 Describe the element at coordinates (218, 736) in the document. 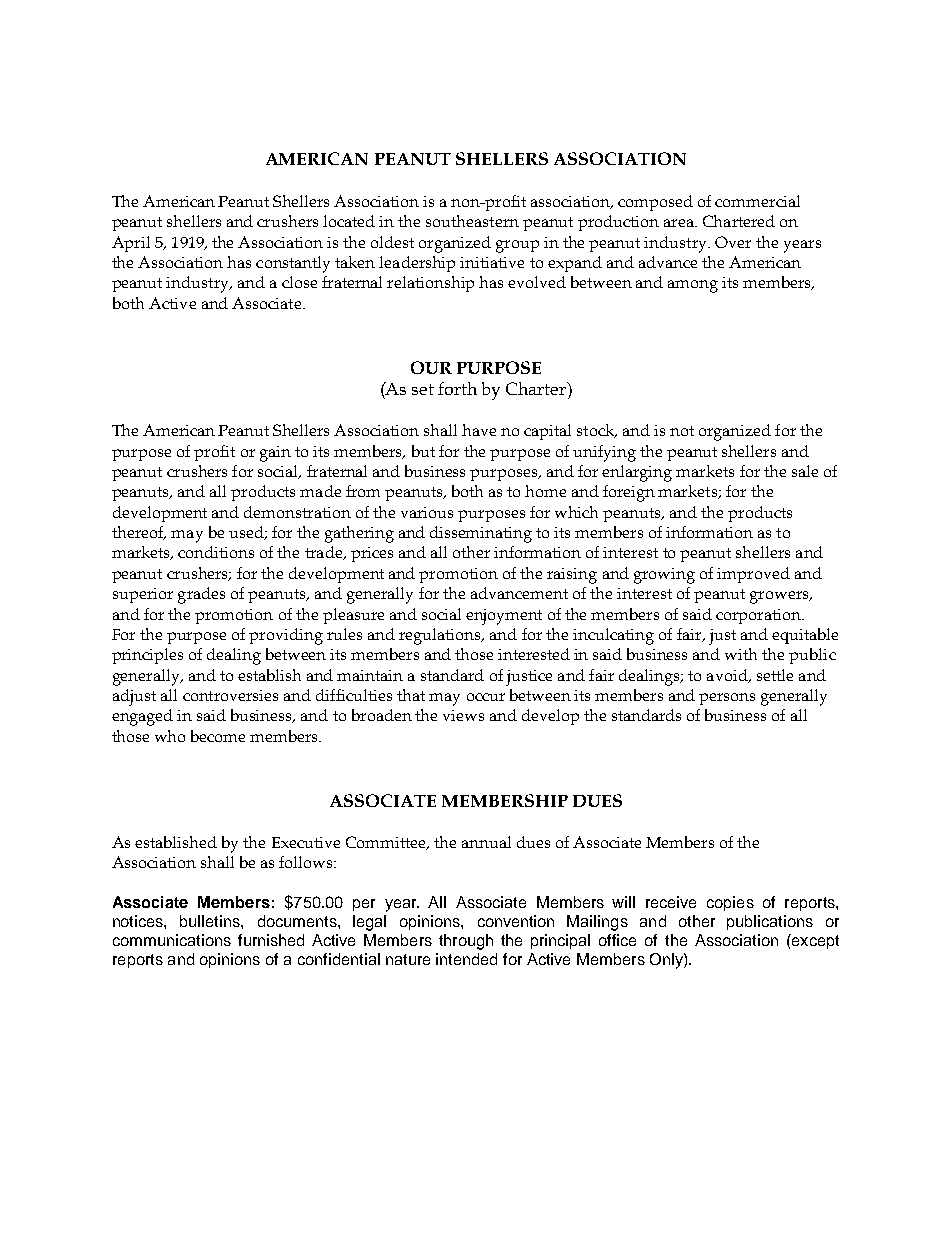

I see `become` at that location.
